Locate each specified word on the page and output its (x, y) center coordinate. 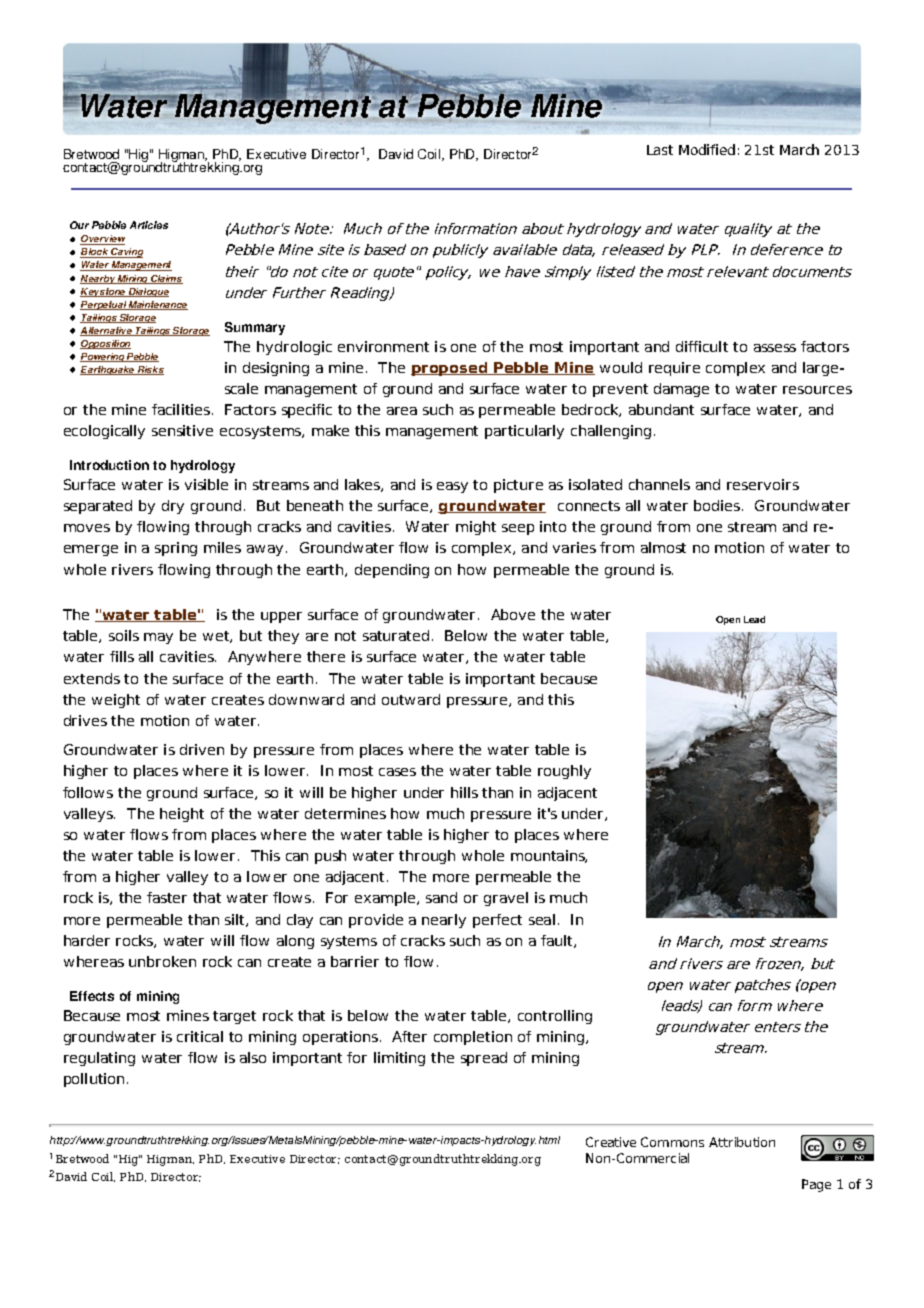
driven (202, 749)
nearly (444, 921)
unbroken (162, 961)
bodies (718, 505)
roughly (564, 772)
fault (558, 941)
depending (392, 571)
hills (464, 792)
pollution (94, 1080)
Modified (707, 149)
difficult (702, 346)
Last (660, 150)
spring (176, 549)
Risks (150, 370)
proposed (450, 369)
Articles (149, 225)
